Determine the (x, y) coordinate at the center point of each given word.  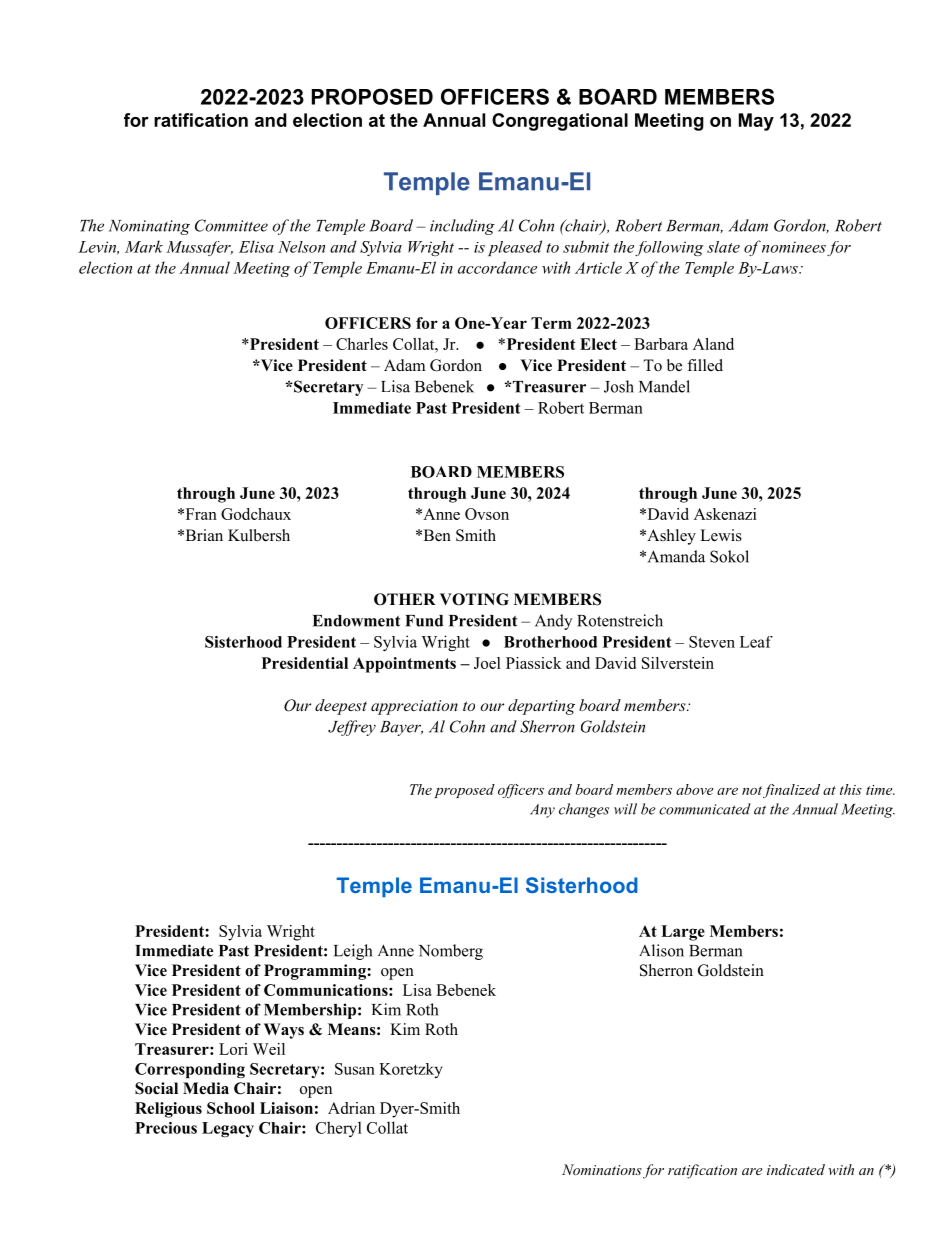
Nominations (602, 1169)
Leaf (756, 642)
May (756, 122)
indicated (796, 1169)
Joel (487, 663)
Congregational (560, 122)
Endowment (356, 621)
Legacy (228, 1129)
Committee (231, 225)
